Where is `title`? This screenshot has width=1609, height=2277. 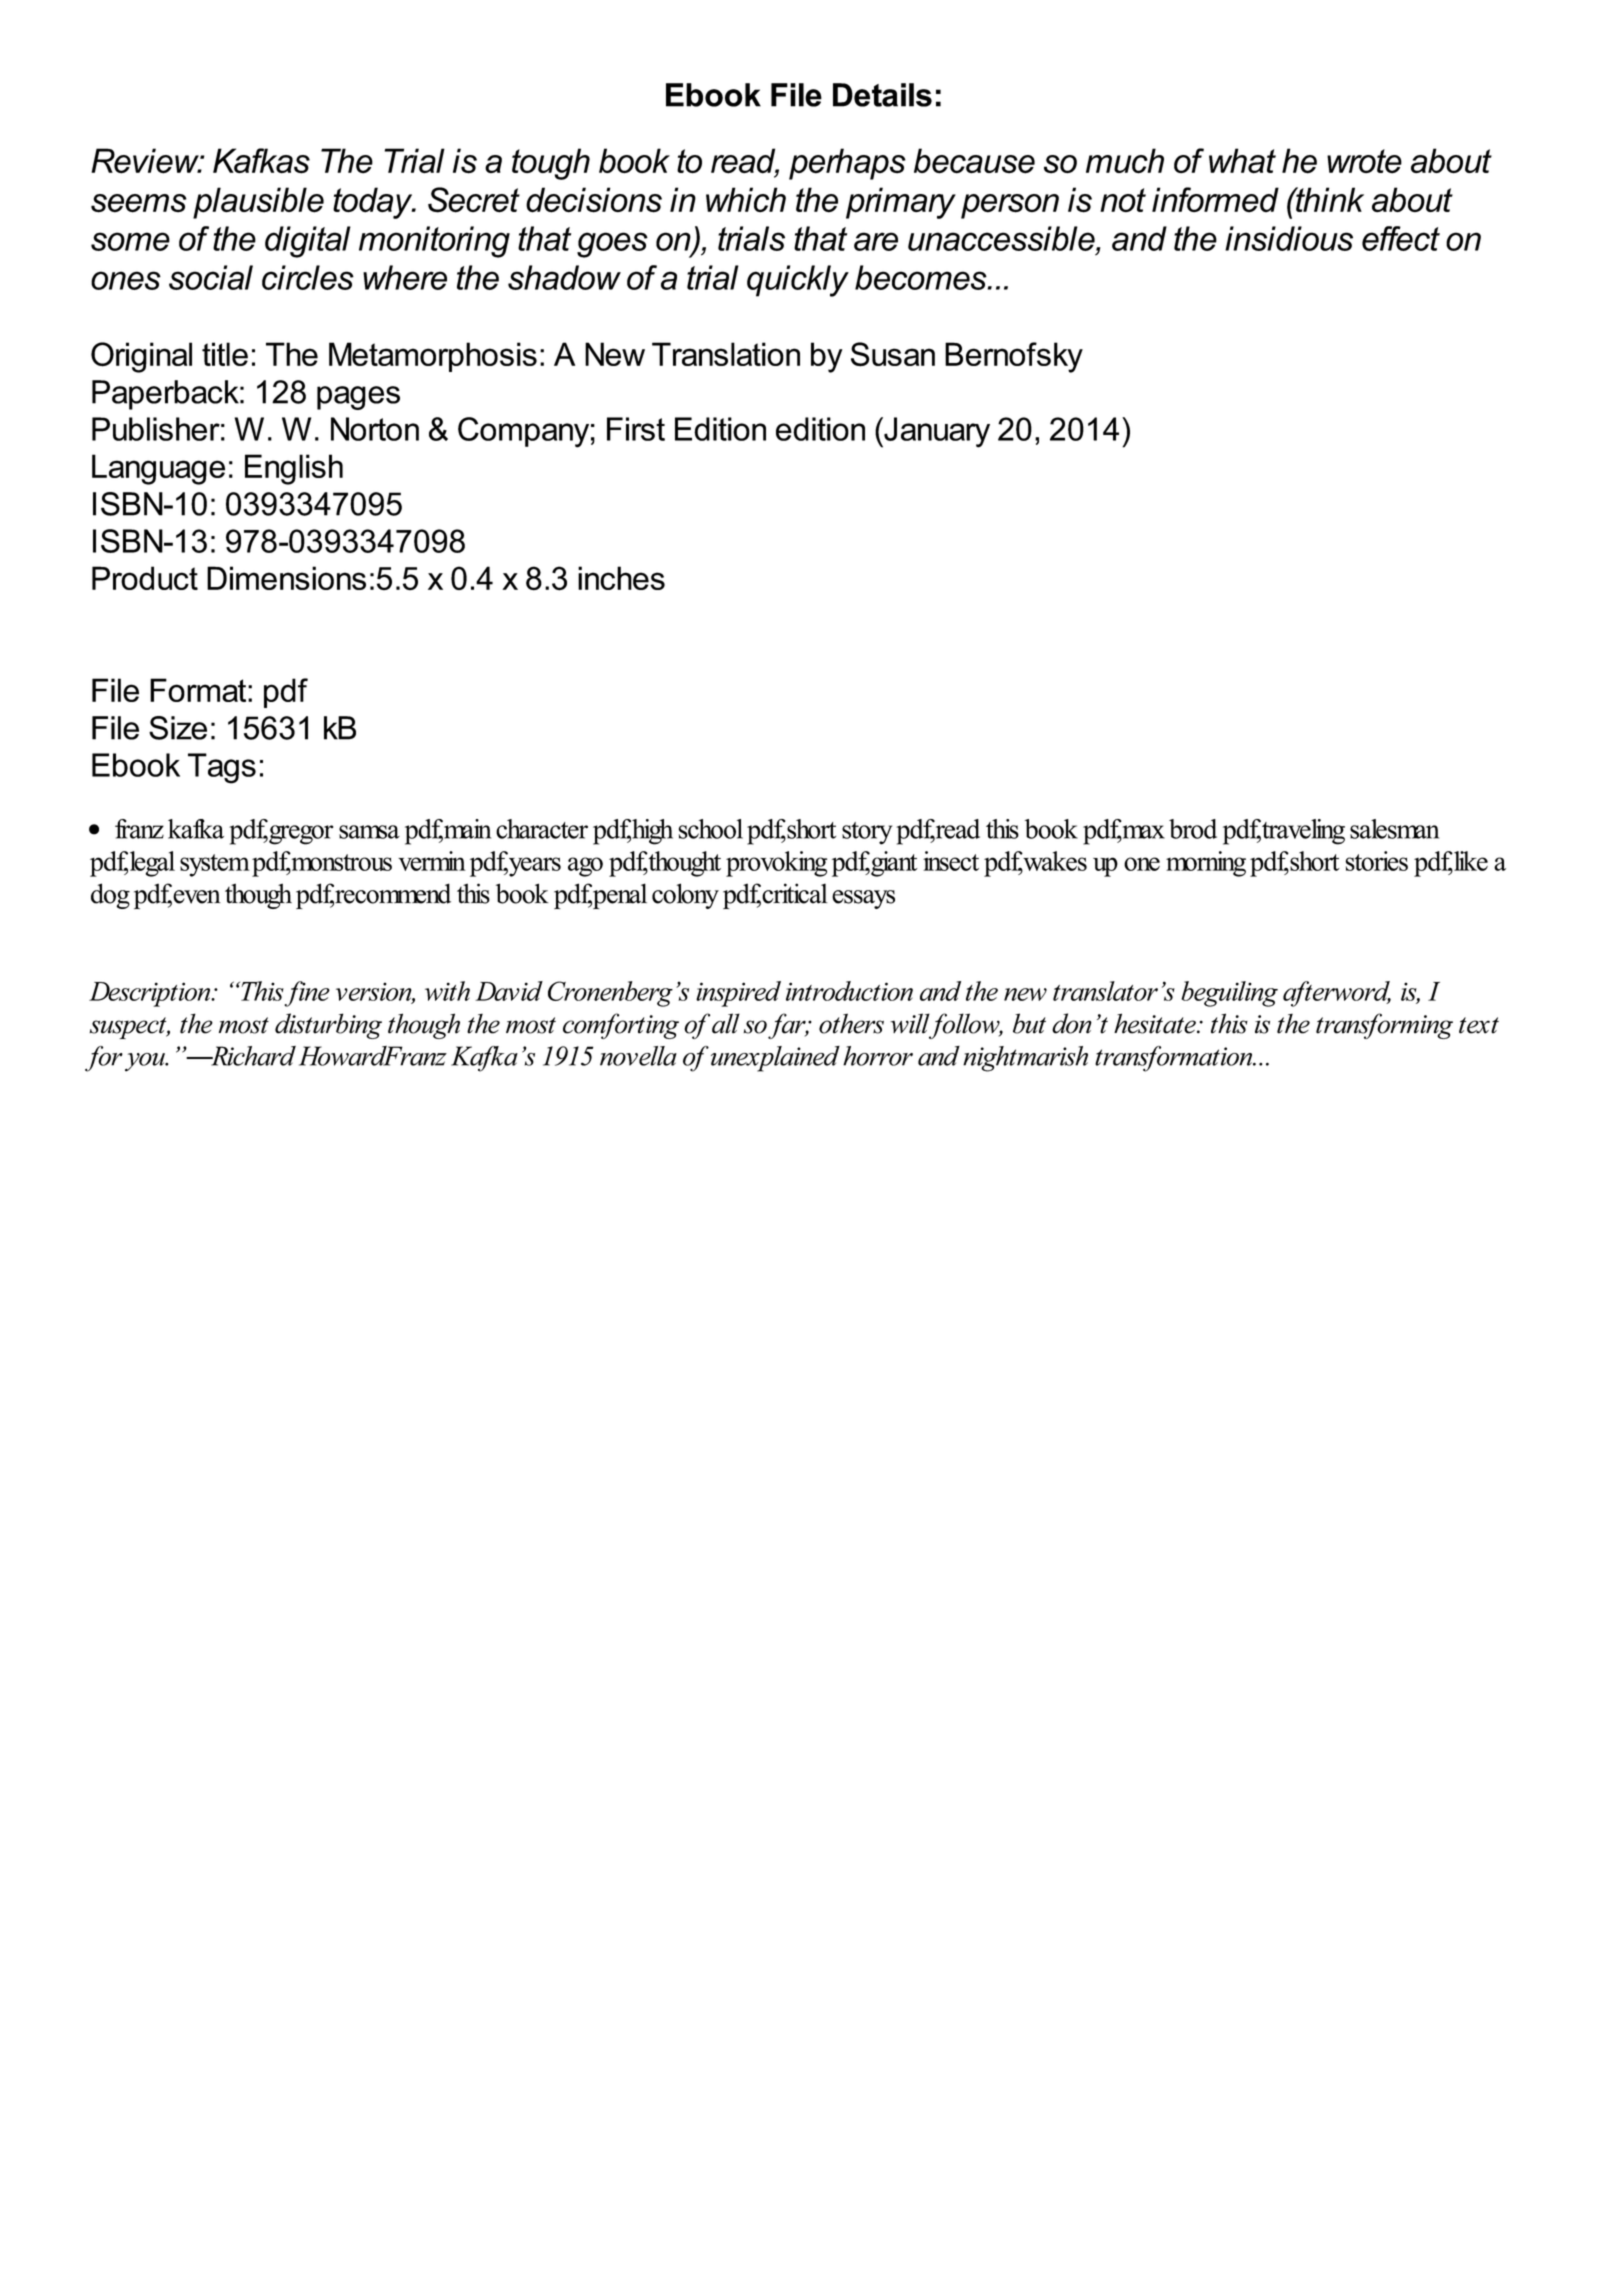 title is located at coordinates (225, 354).
